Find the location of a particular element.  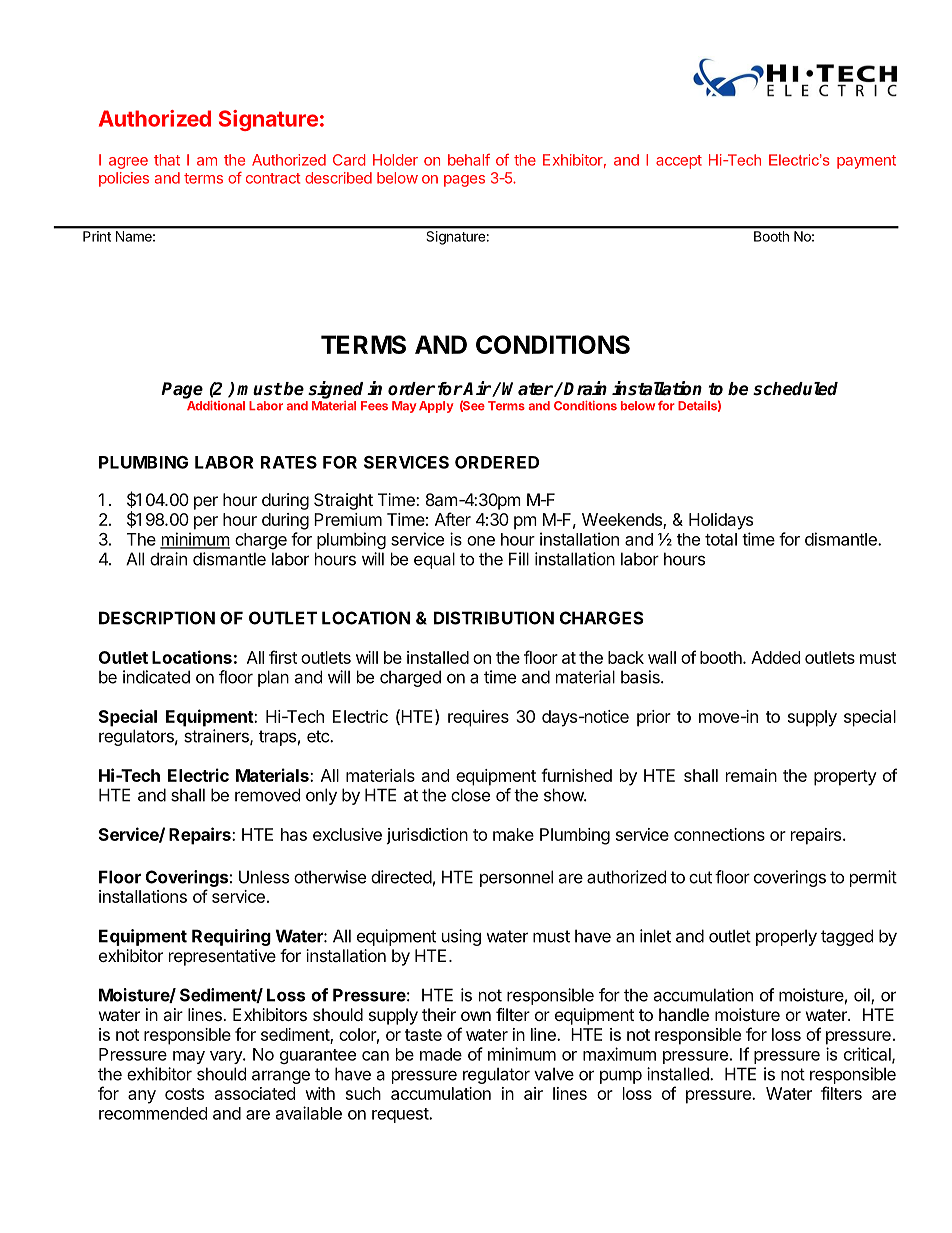

made is located at coordinates (441, 1054).
